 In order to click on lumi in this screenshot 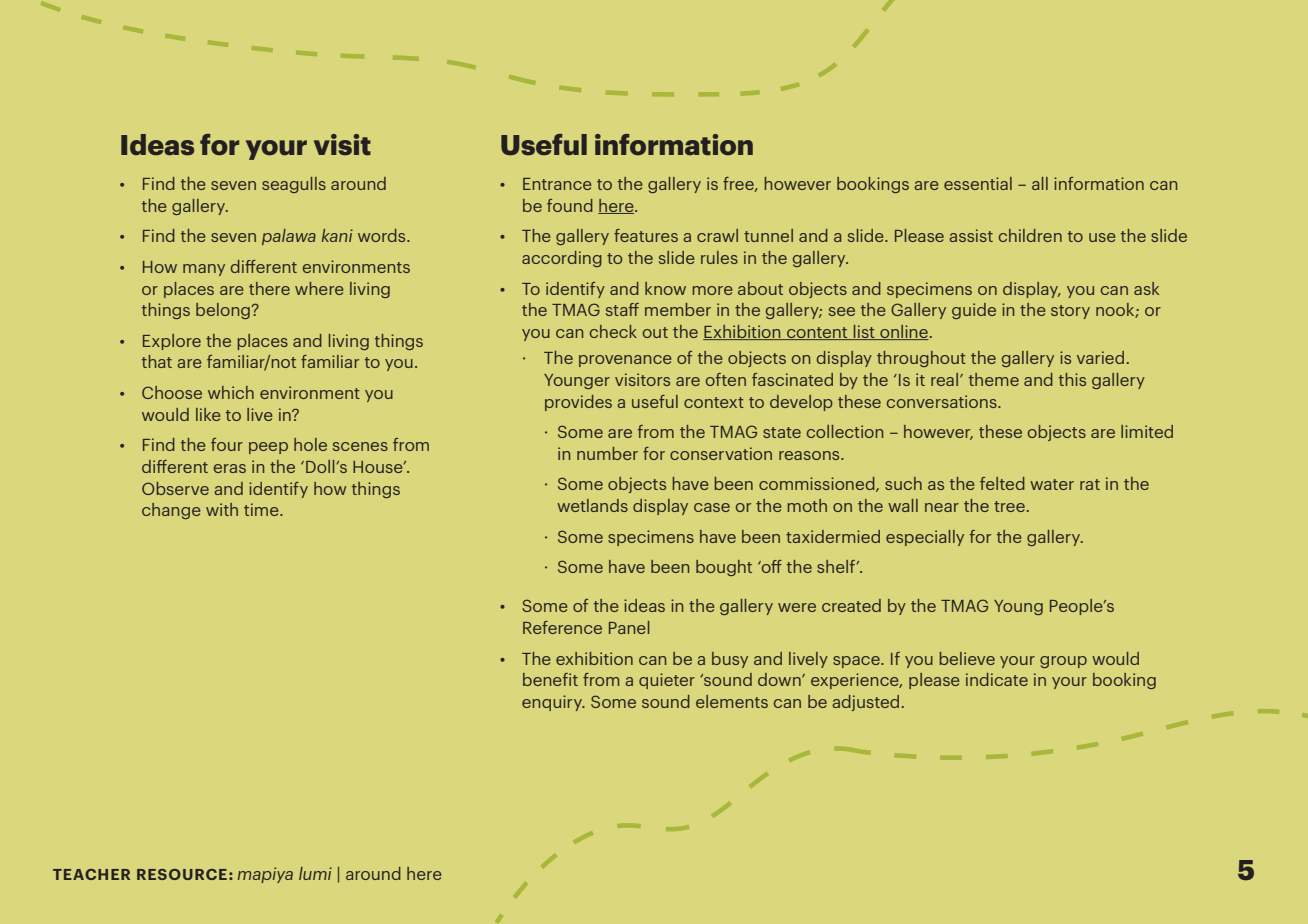, I will do `click(315, 873)`.
